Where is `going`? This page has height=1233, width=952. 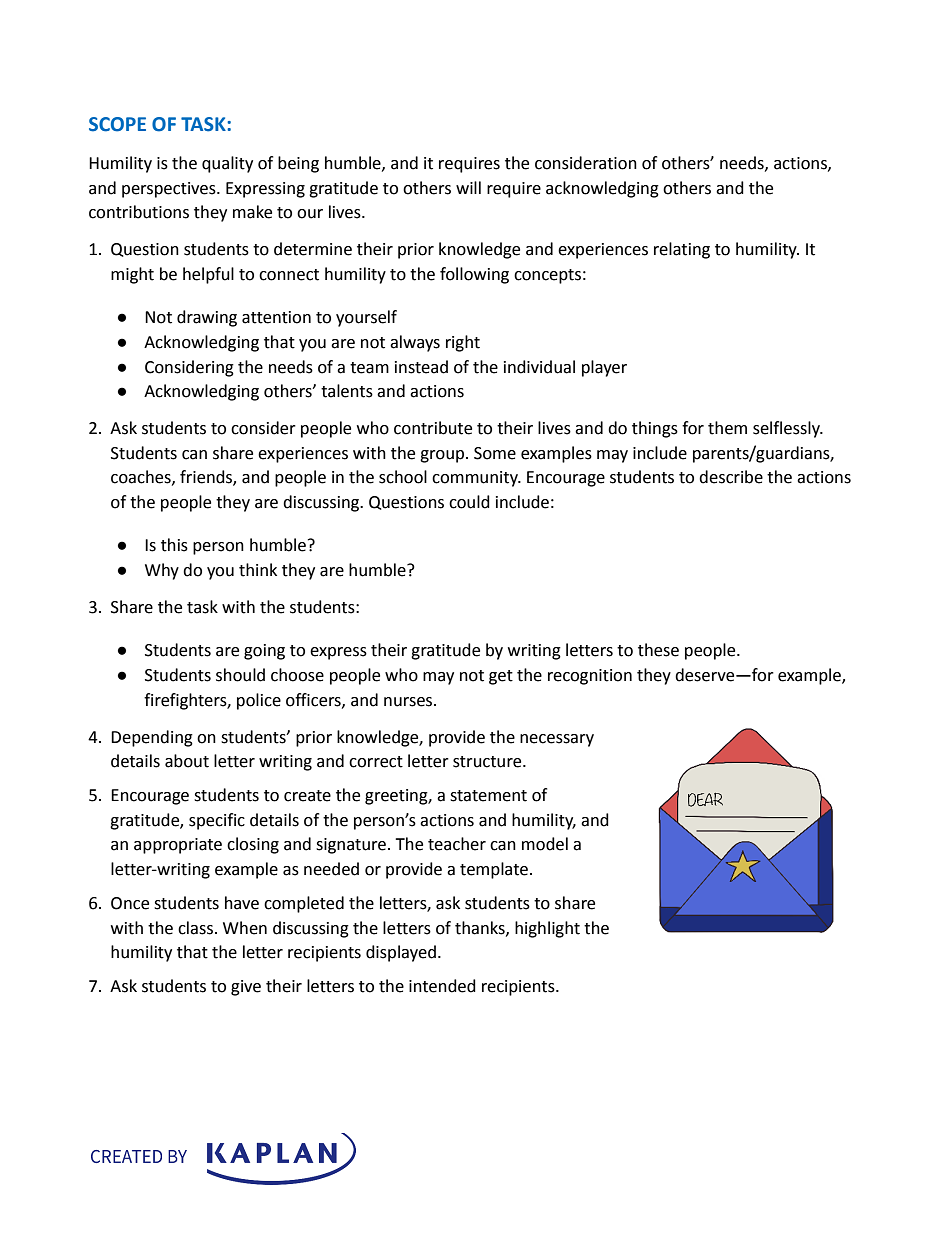
going is located at coordinates (264, 652).
